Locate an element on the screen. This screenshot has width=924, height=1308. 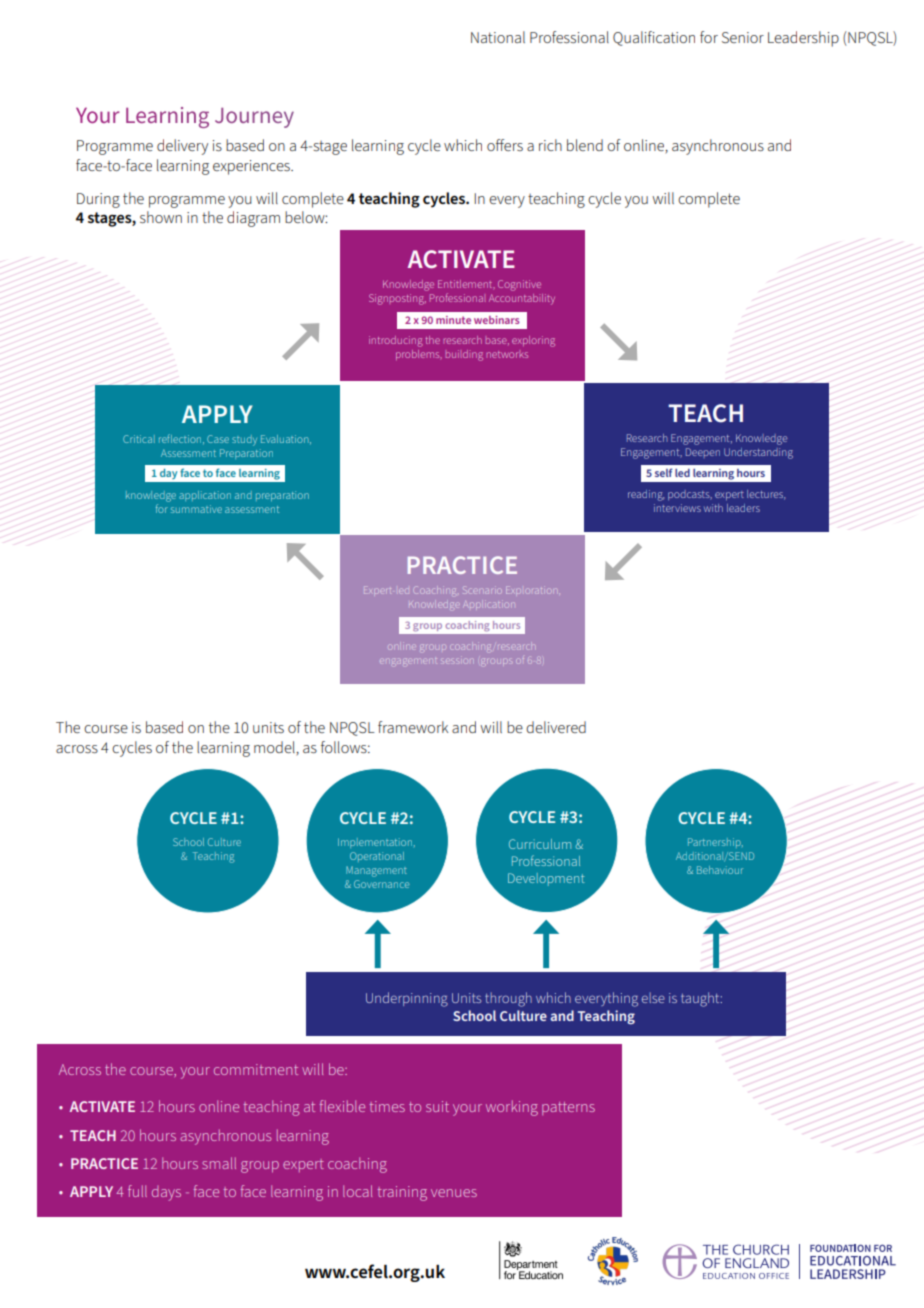
venues is located at coordinates (454, 1193).
